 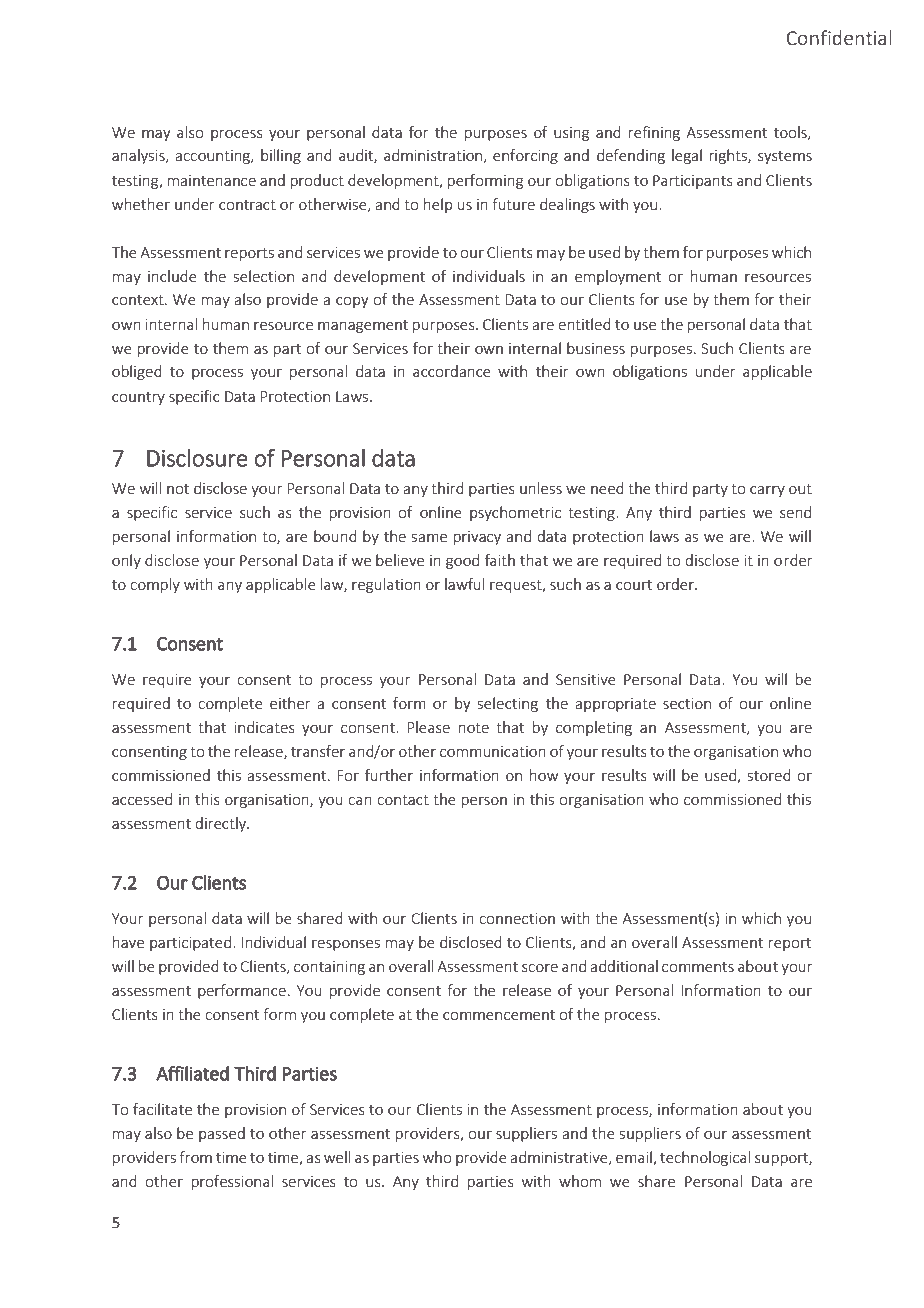 I want to click on billing, so click(x=281, y=156).
